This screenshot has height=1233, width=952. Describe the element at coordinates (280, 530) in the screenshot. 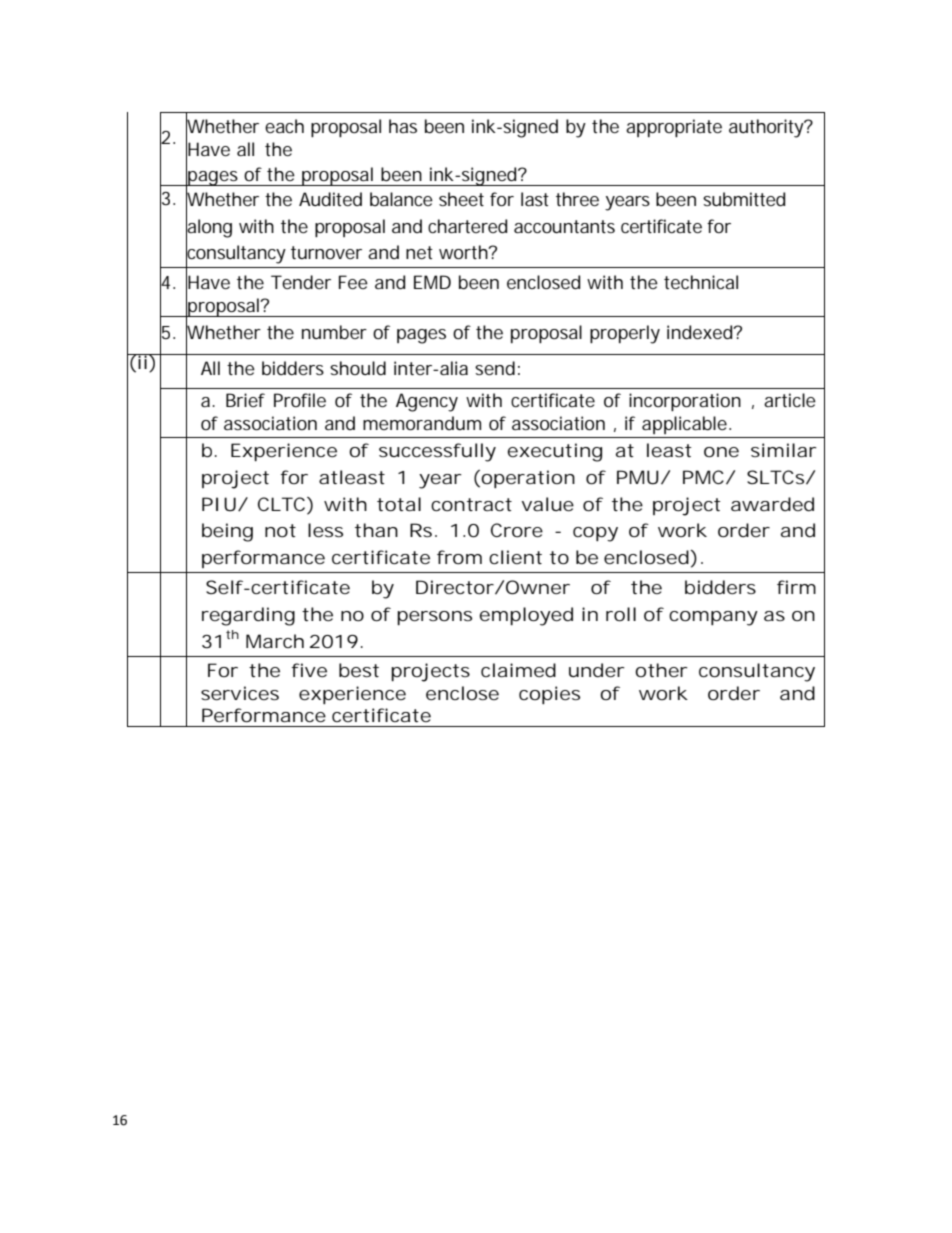

I see `not` at that location.
